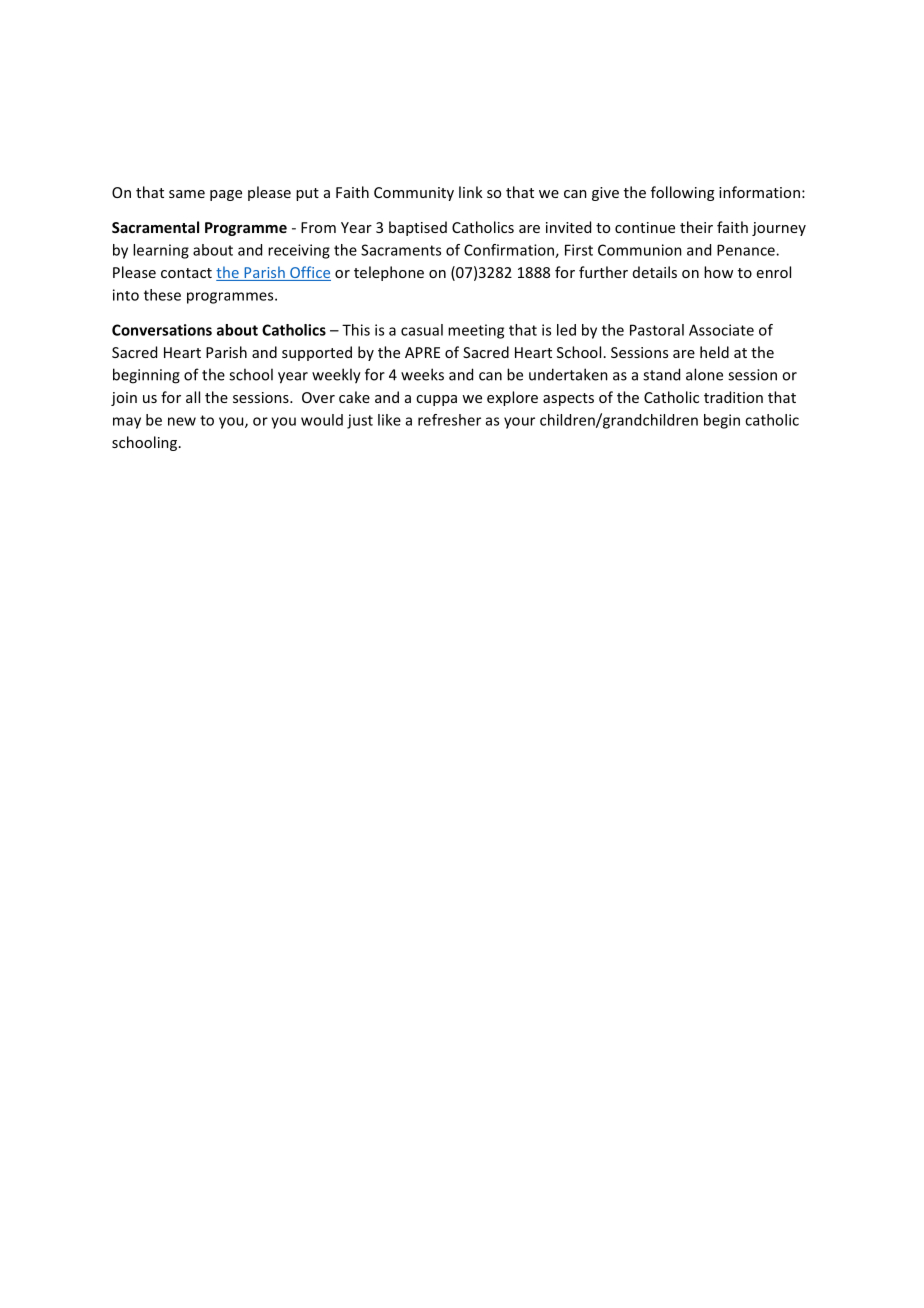 The width and height of the screenshot is (924, 1308). I want to click on following, so click(682, 193).
